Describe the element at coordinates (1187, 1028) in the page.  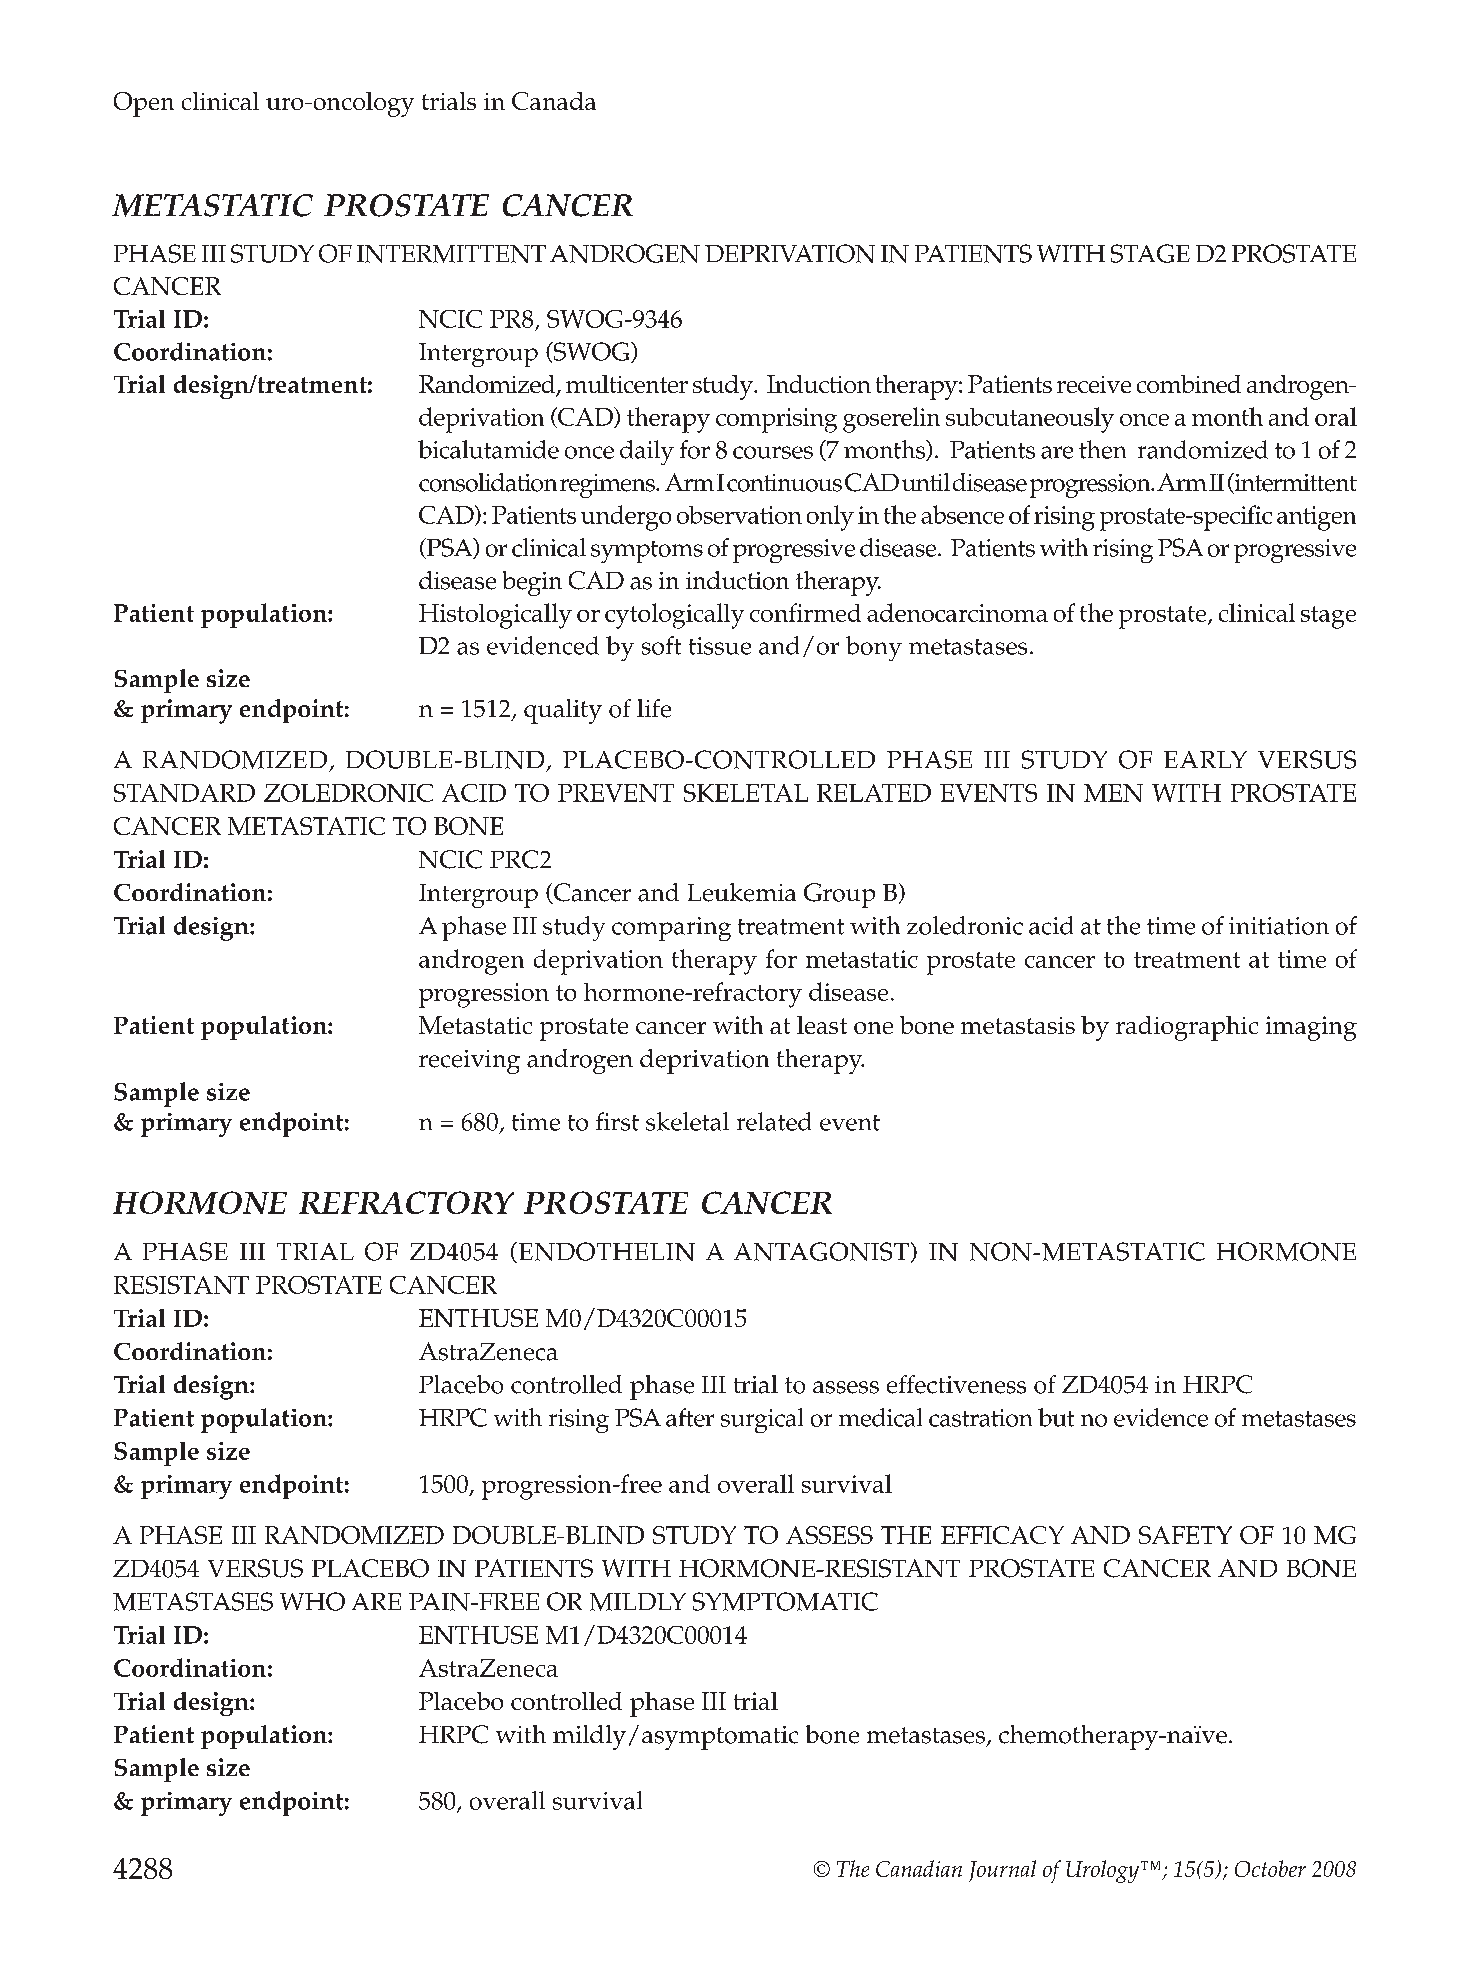
I see `radiographic` at that location.
